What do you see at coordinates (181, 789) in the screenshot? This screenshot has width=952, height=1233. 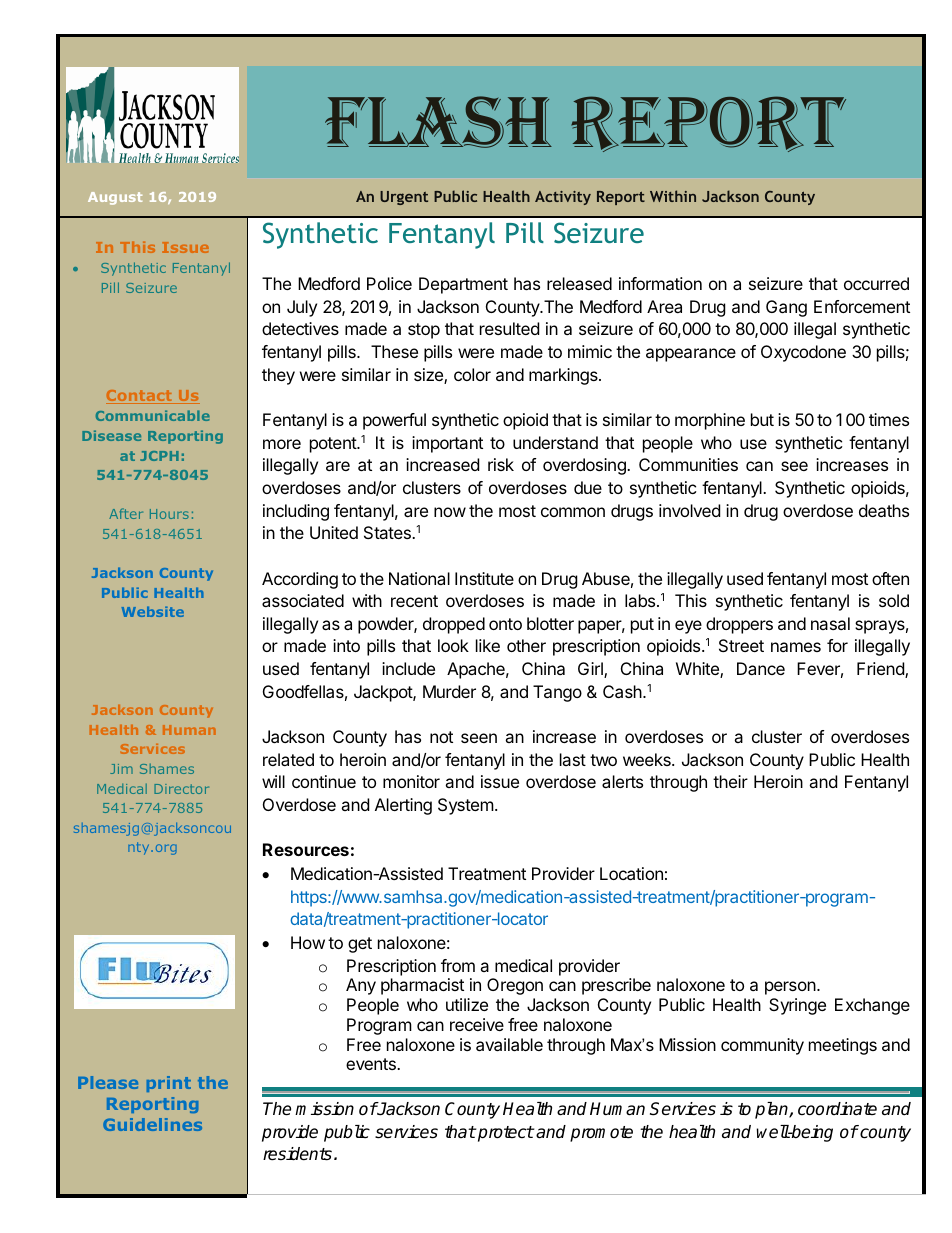 I see `Director` at bounding box center [181, 789].
